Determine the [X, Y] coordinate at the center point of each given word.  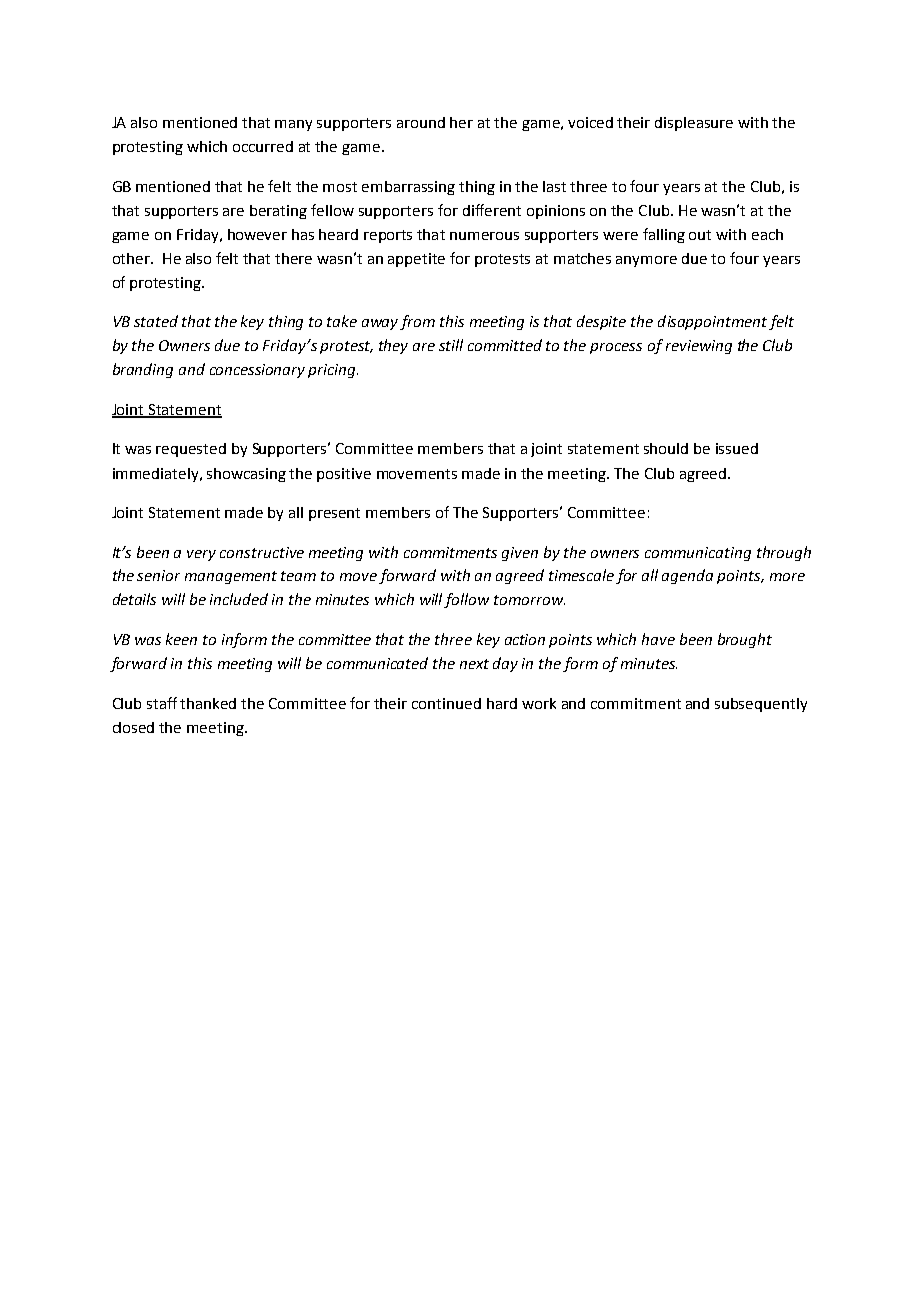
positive [344, 475]
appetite [416, 260]
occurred [263, 146]
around [421, 122]
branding [143, 370]
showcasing [246, 475]
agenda [687, 576]
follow [466, 600]
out [700, 235]
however [257, 234]
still [451, 345]
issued [737, 448]
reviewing [699, 347]
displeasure [694, 124]
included [239, 599]
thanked [208, 703]
